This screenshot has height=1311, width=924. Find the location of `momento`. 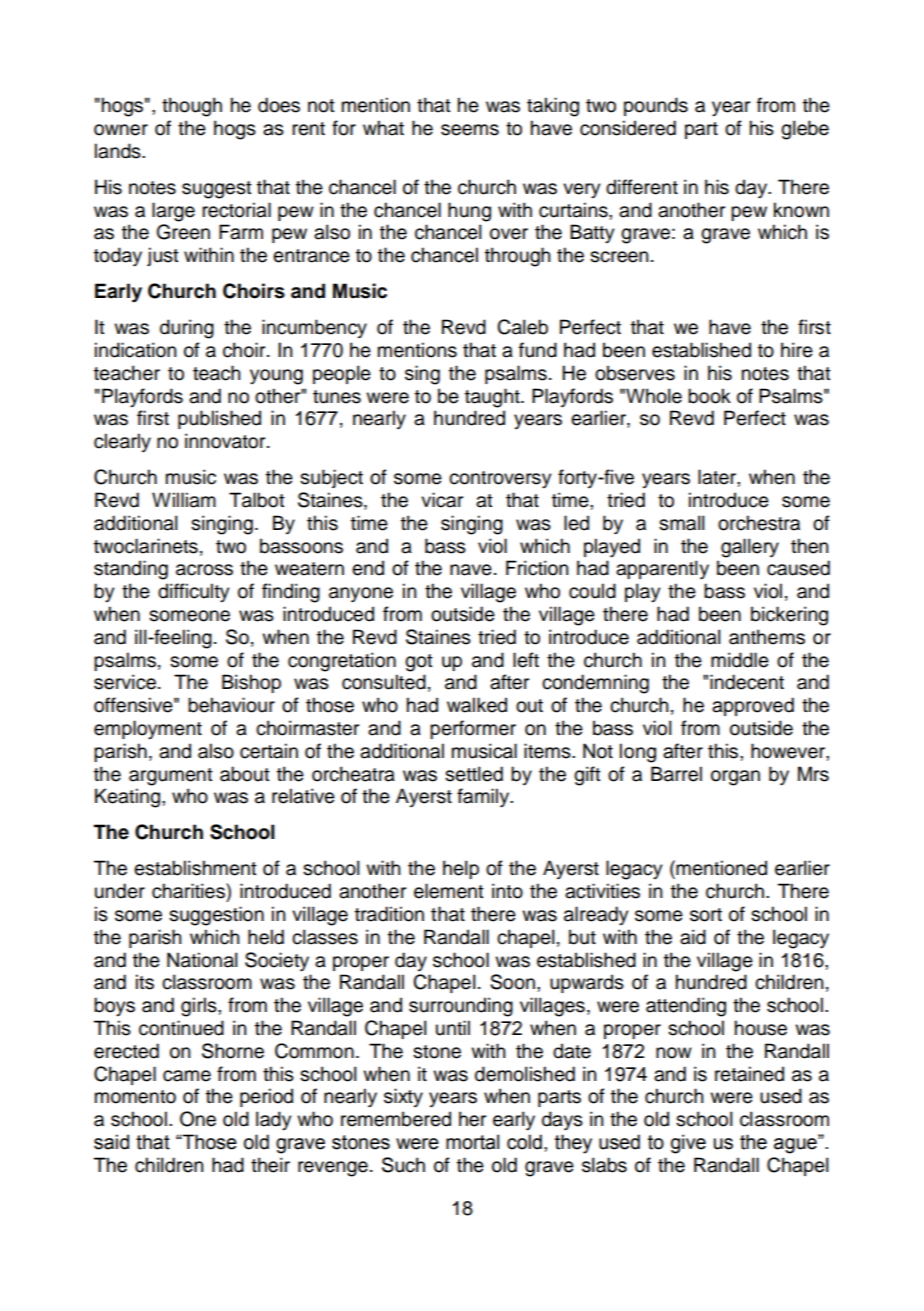

momento is located at coordinates (135, 1097).
